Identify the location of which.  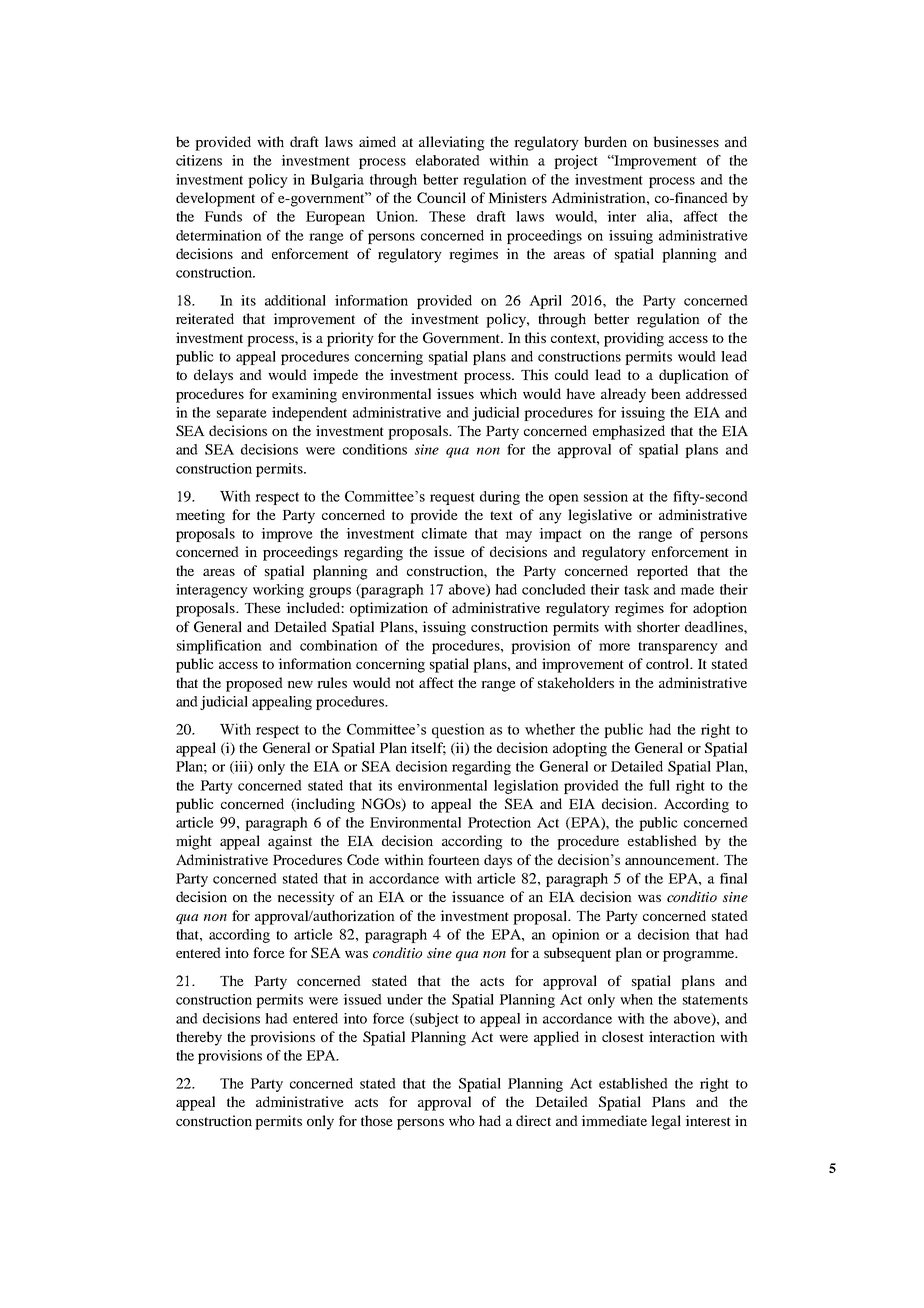
(498, 393).
